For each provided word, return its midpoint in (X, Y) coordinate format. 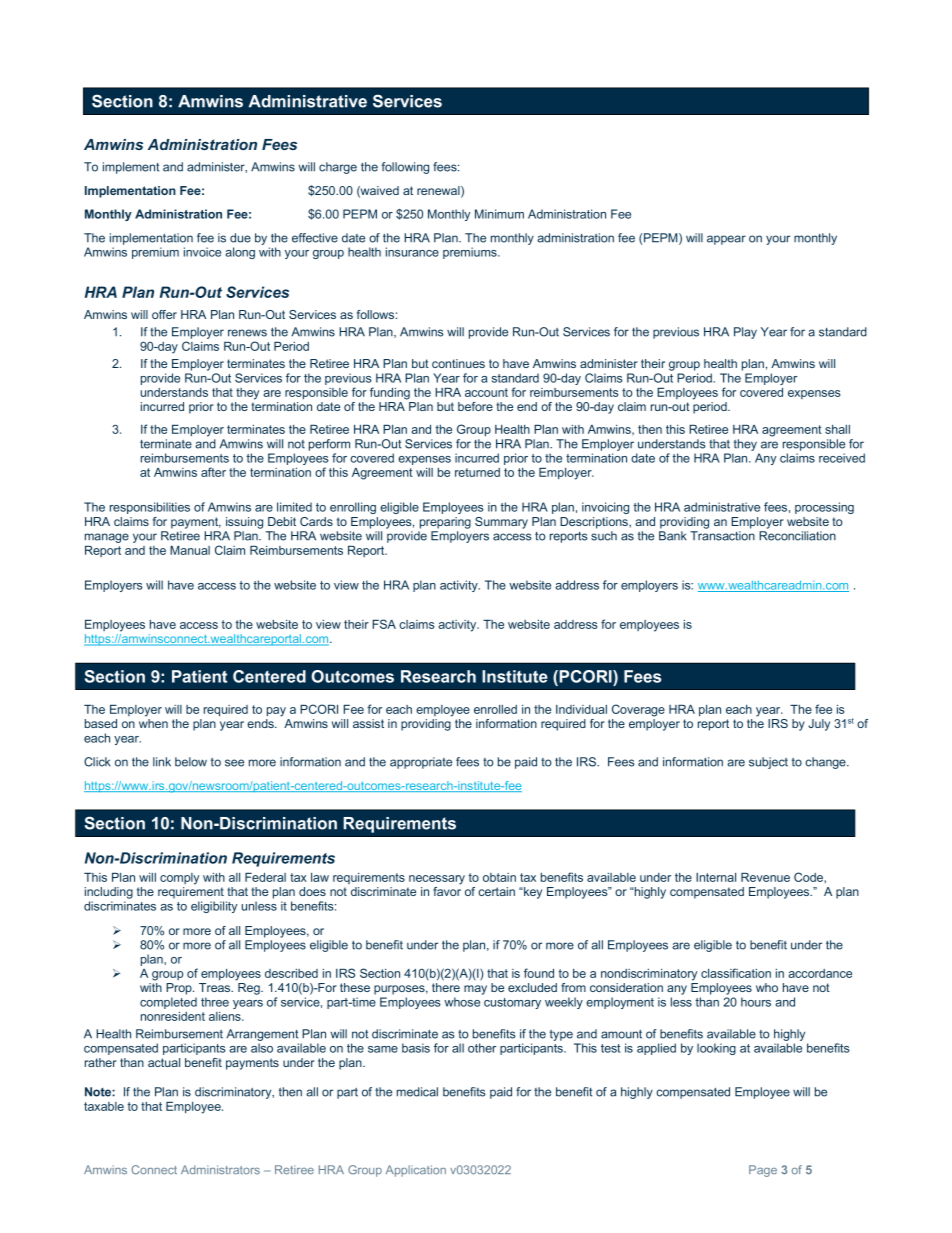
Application (416, 1171)
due (240, 238)
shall (837, 429)
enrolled (495, 709)
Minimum (499, 214)
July (819, 725)
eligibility (214, 907)
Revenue (765, 877)
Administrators (220, 1170)
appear (726, 240)
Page (763, 1171)
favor (447, 891)
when (153, 723)
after (213, 472)
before (475, 406)
